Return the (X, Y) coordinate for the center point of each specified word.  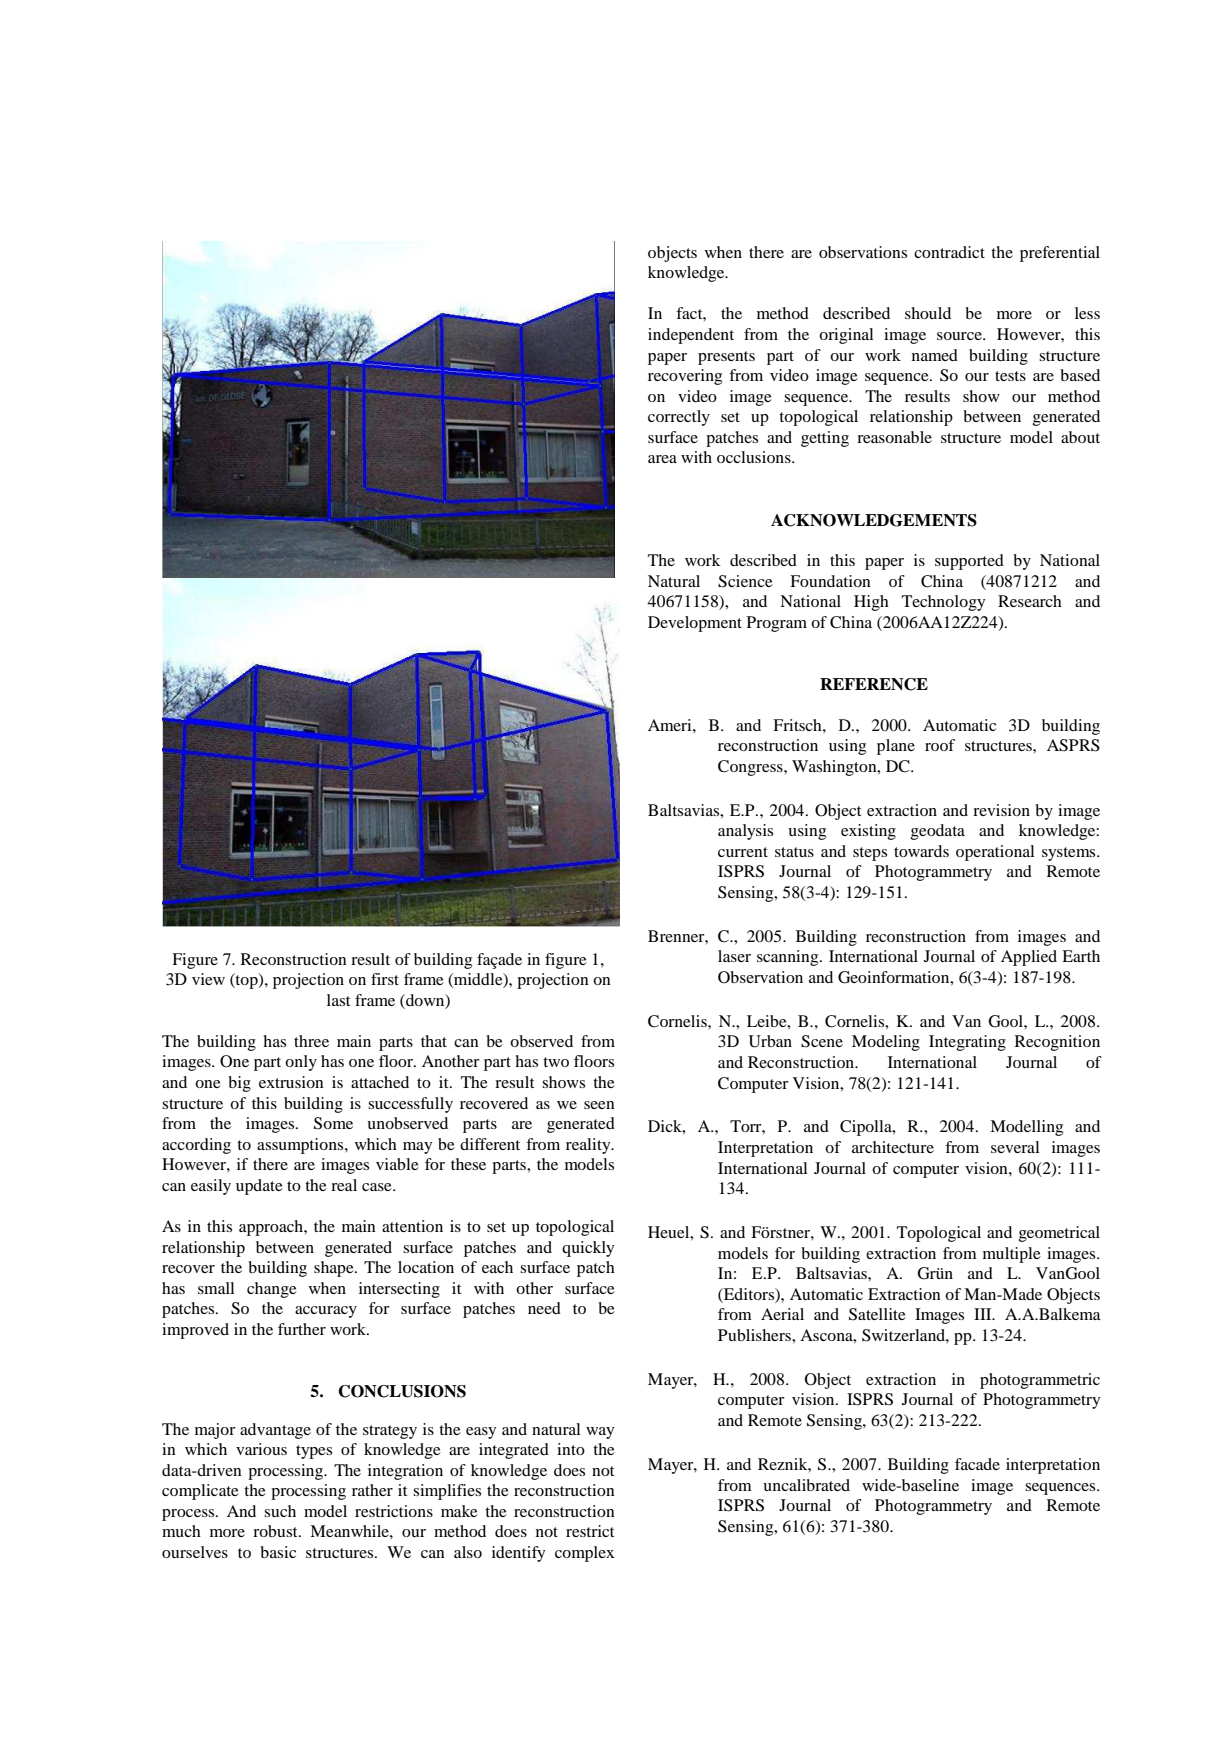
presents (726, 358)
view (208, 979)
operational (995, 853)
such (280, 1511)
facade (977, 1464)
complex (584, 1554)
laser (734, 956)
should (928, 313)
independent (691, 336)
